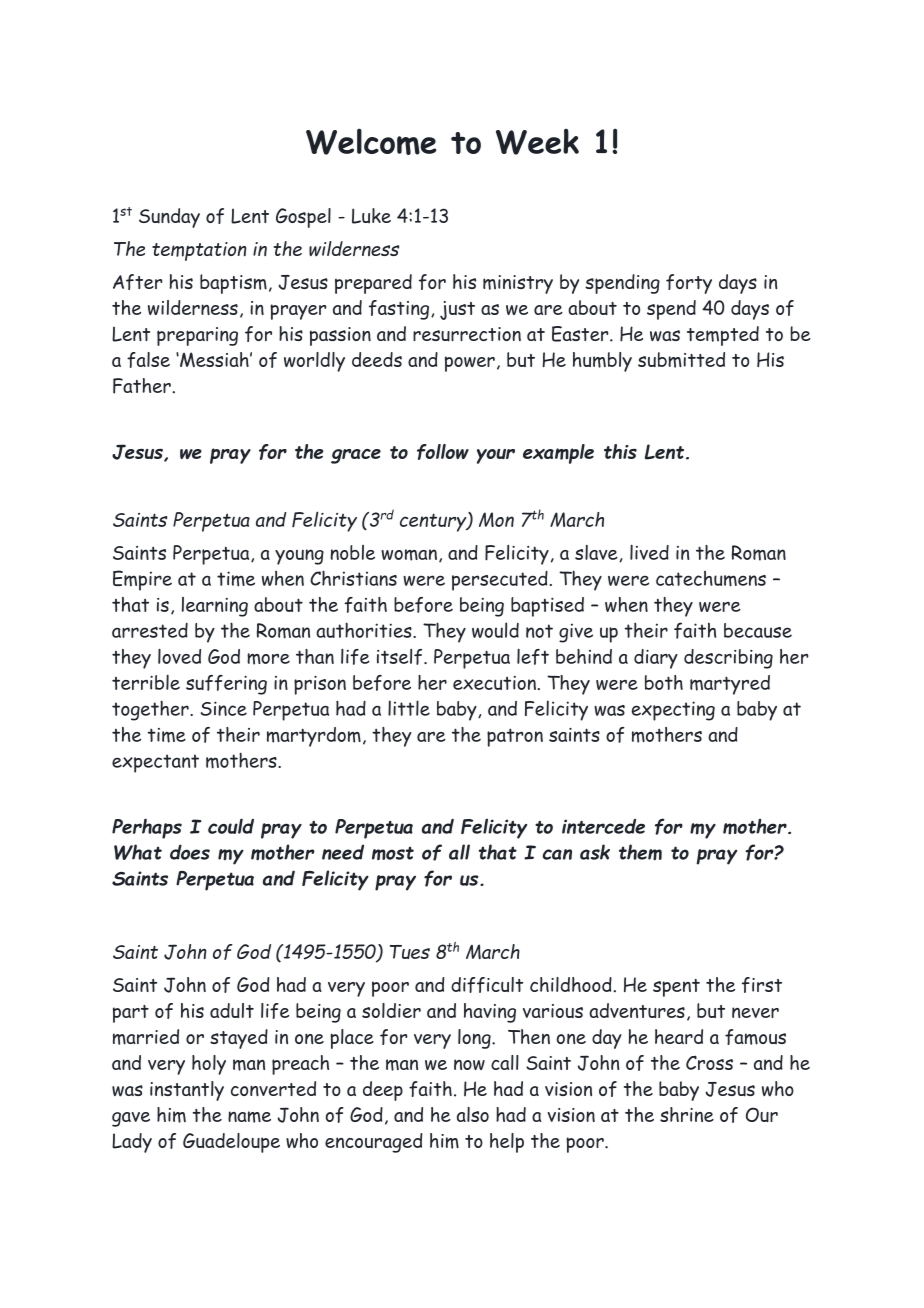 The height and width of the page is (1308, 924). I want to click on also, so click(473, 1114).
